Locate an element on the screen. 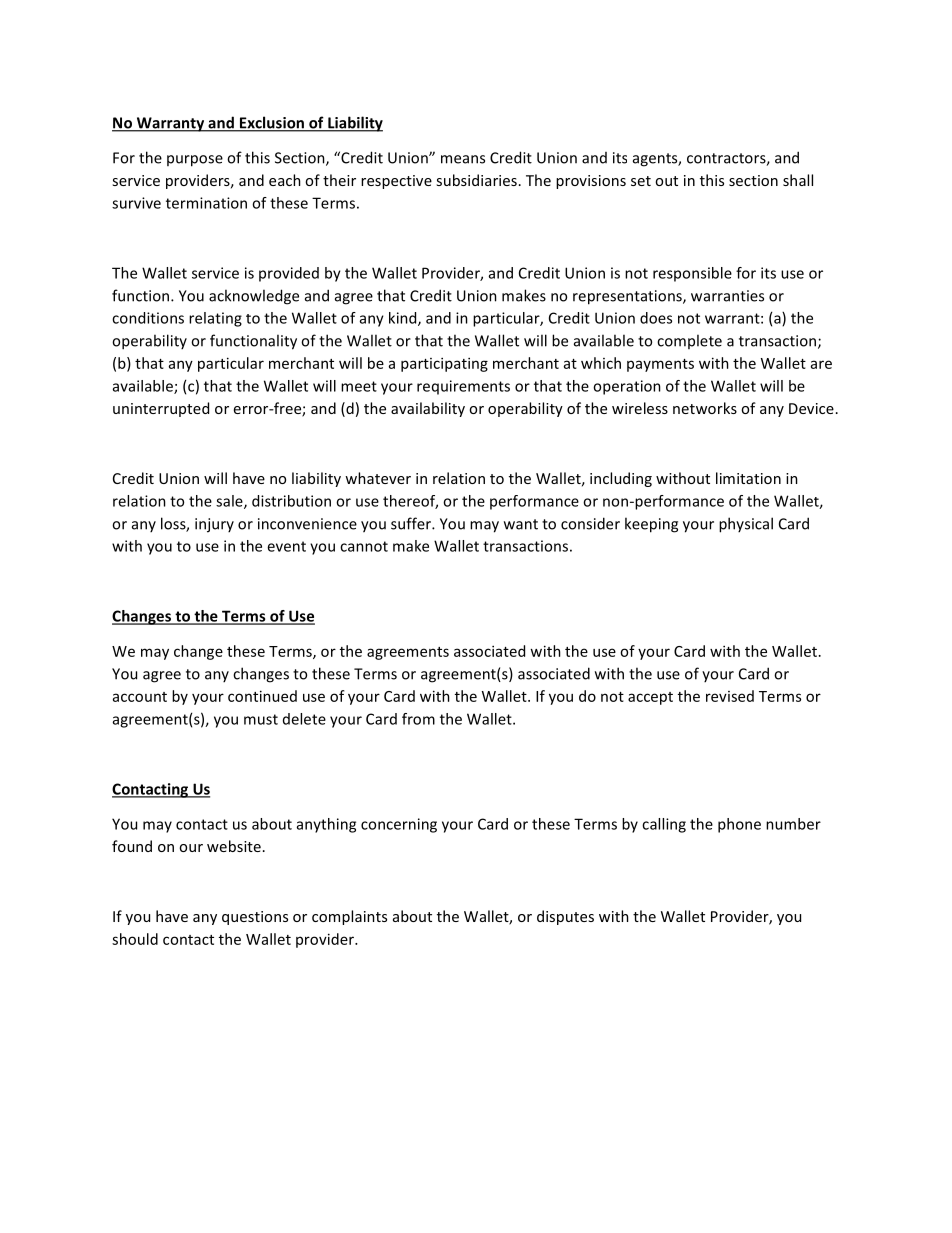  complete is located at coordinates (689, 341).
